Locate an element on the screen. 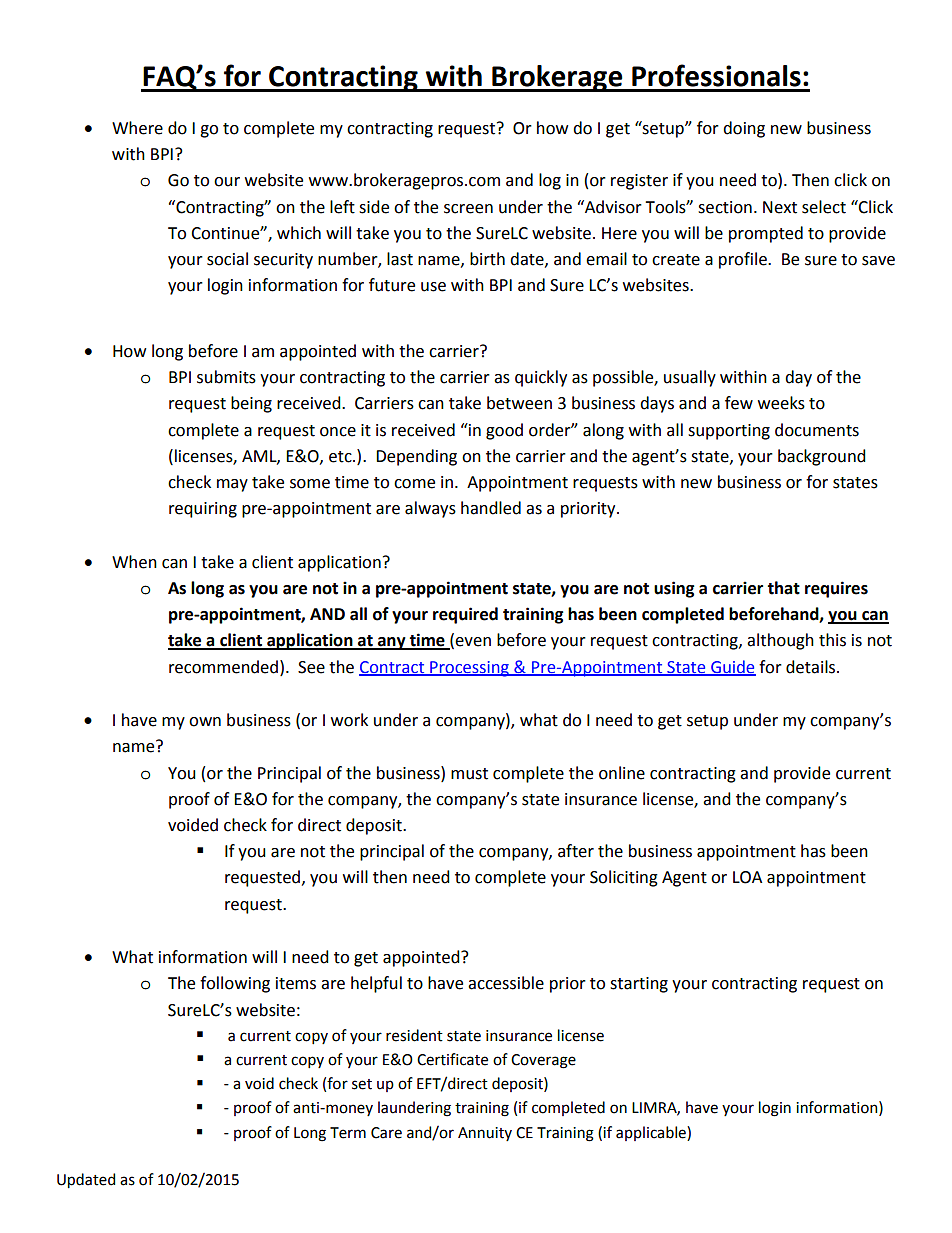 The height and width of the screenshot is (1233, 952). left is located at coordinates (342, 207).
